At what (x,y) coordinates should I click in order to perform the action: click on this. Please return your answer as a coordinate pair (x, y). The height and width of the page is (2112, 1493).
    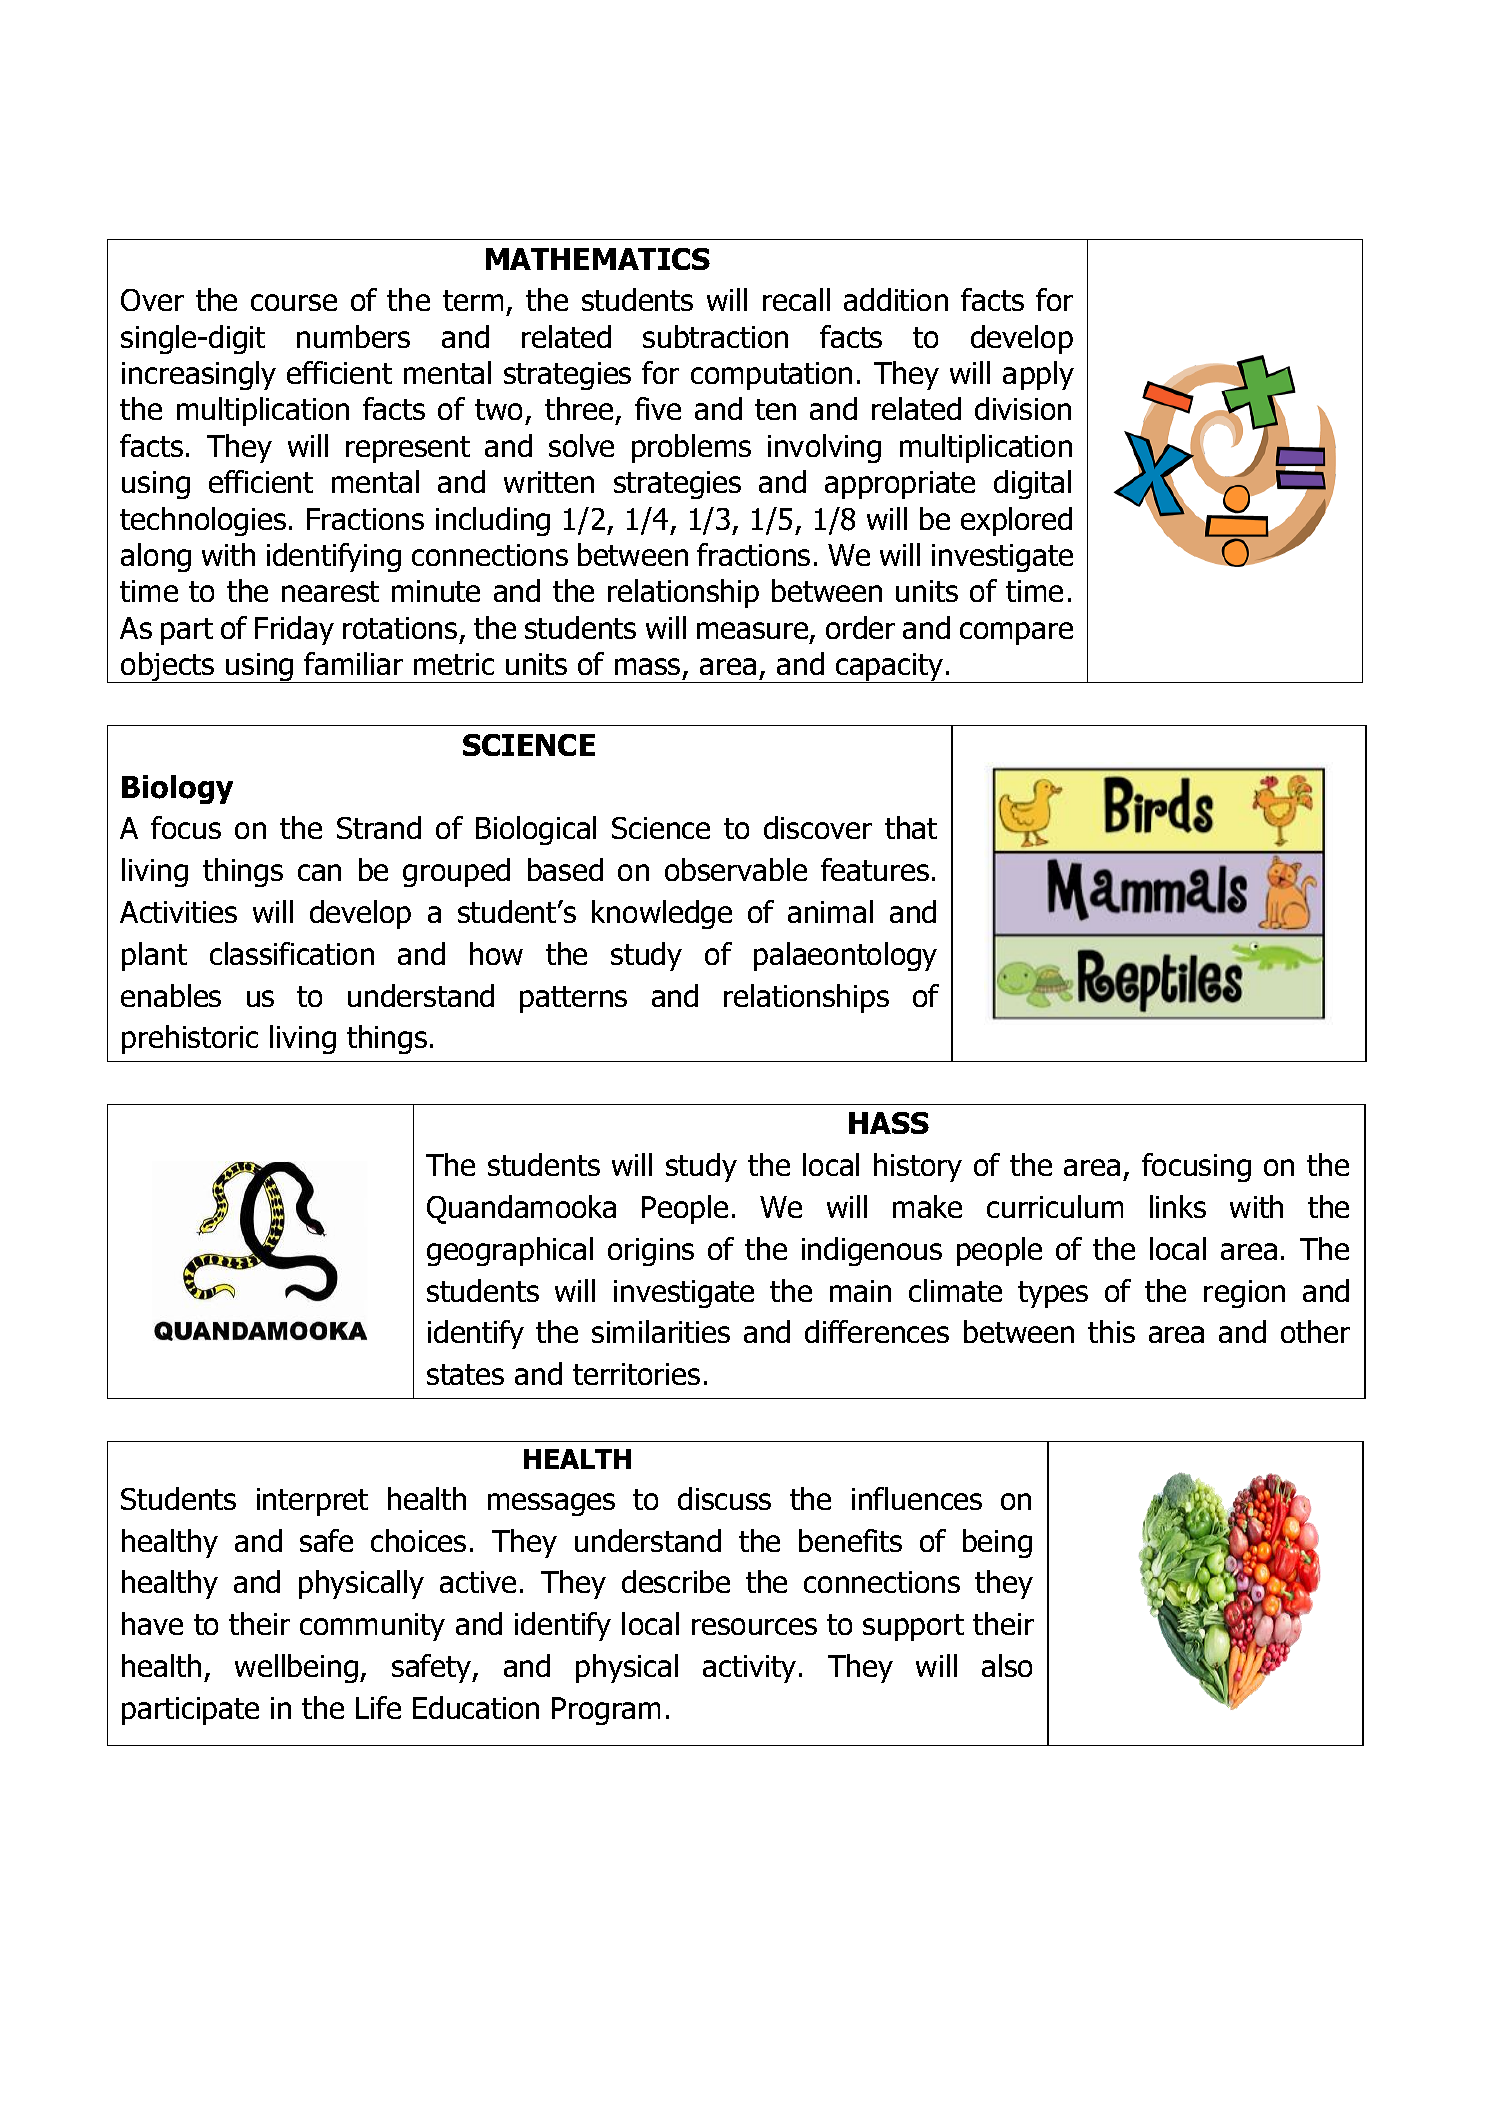
    Looking at the image, I should click on (1111, 1331).
